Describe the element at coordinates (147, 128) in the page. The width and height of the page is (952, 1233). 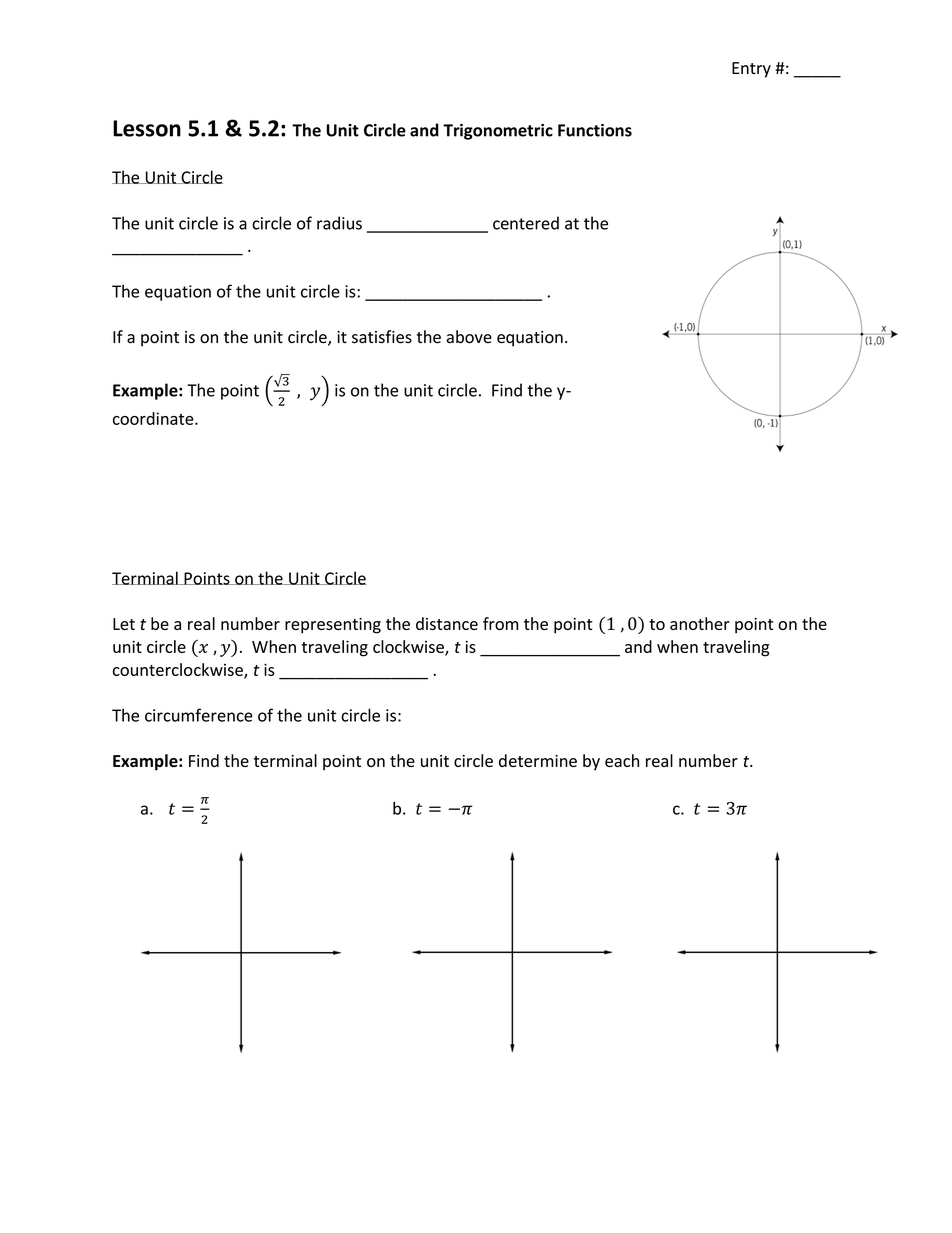
I see `Lesson` at that location.
